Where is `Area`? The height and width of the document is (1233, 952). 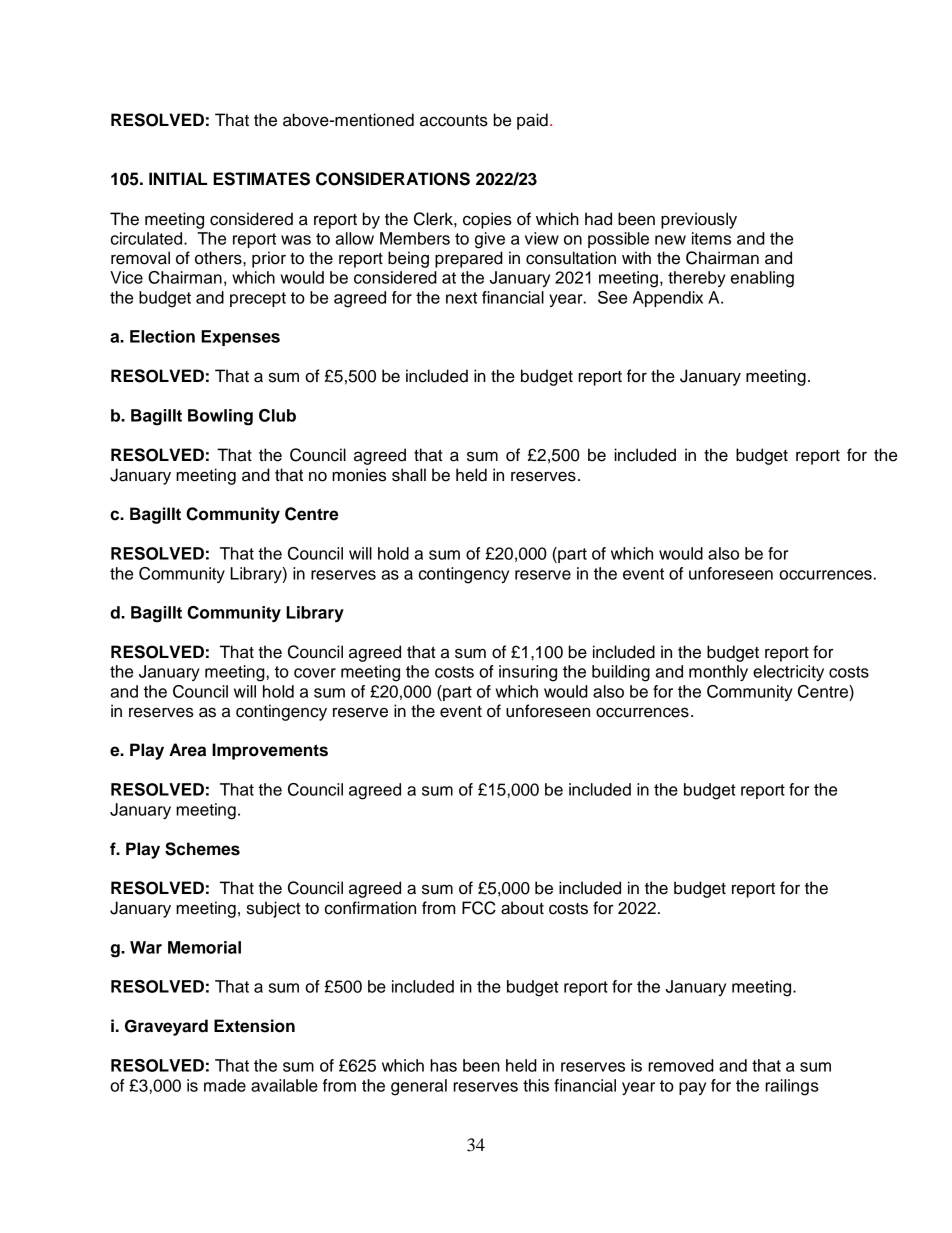 Area is located at coordinates (187, 750).
